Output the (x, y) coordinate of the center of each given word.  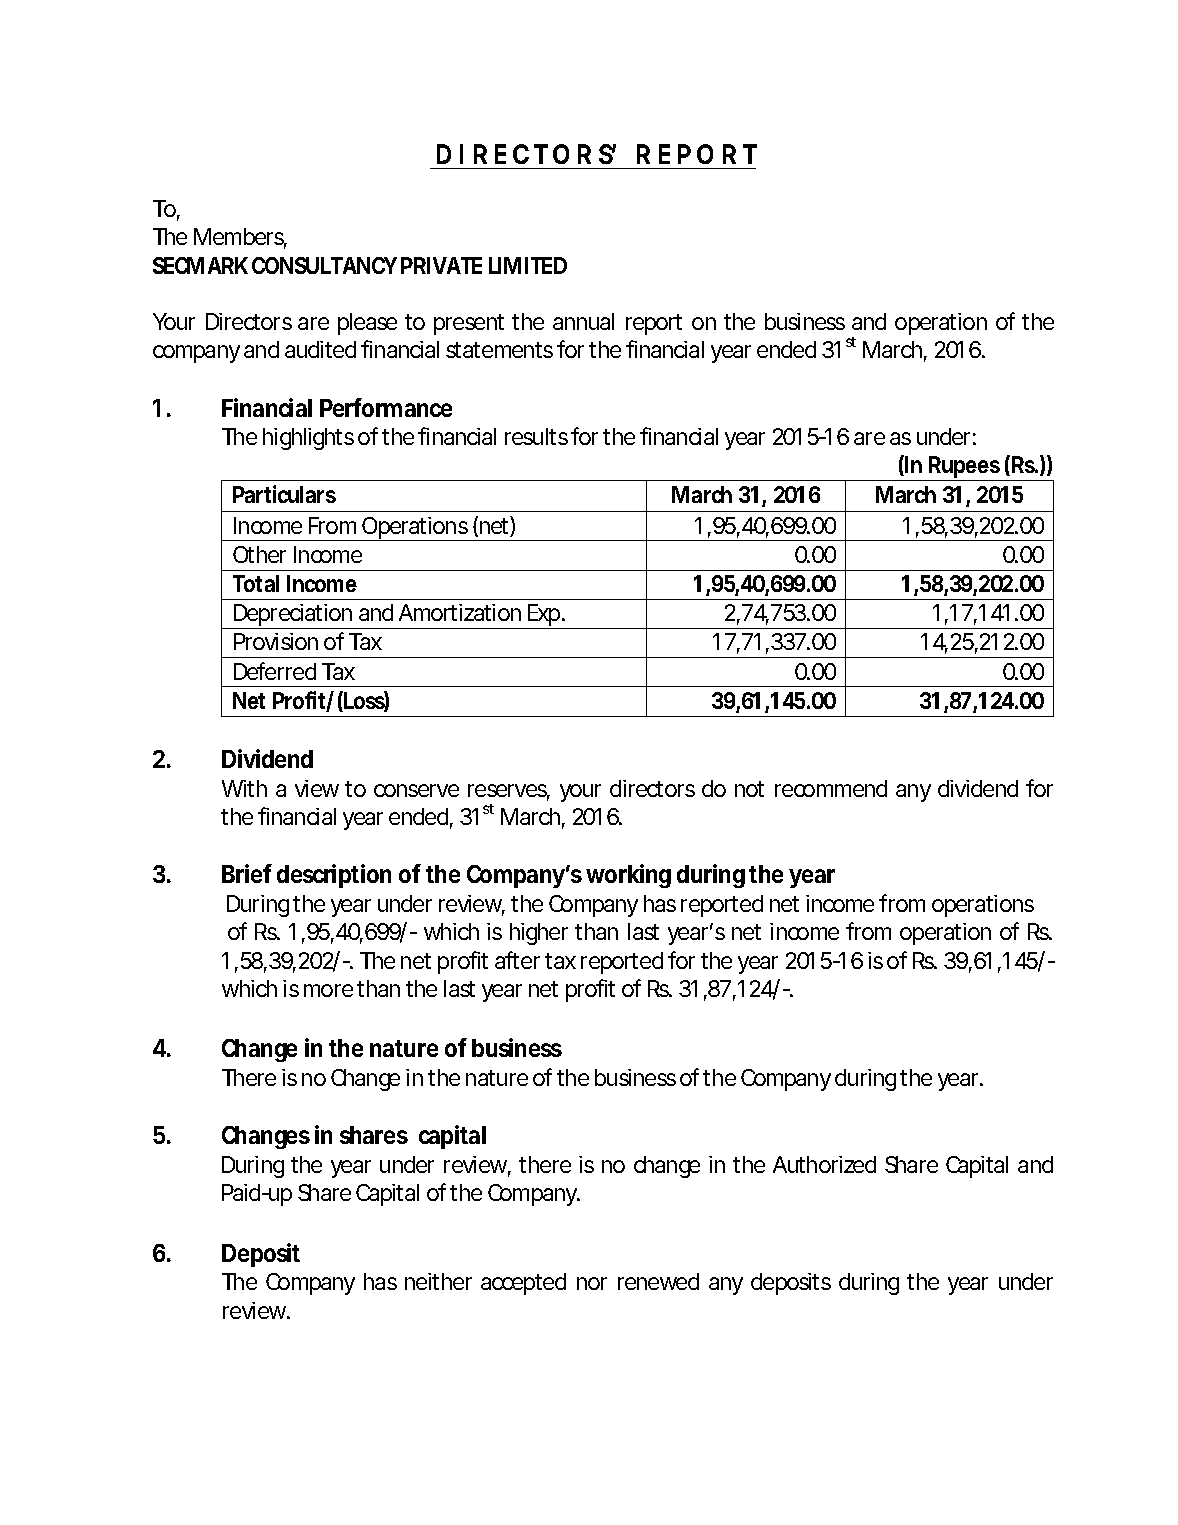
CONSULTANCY (324, 265)
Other (259, 554)
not (749, 789)
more (331, 990)
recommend (831, 788)
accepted (523, 1284)
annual (583, 321)
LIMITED (528, 265)
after (517, 960)
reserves (509, 792)
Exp (546, 616)
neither (438, 1281)
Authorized (824, 1164)
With (244, 788)
